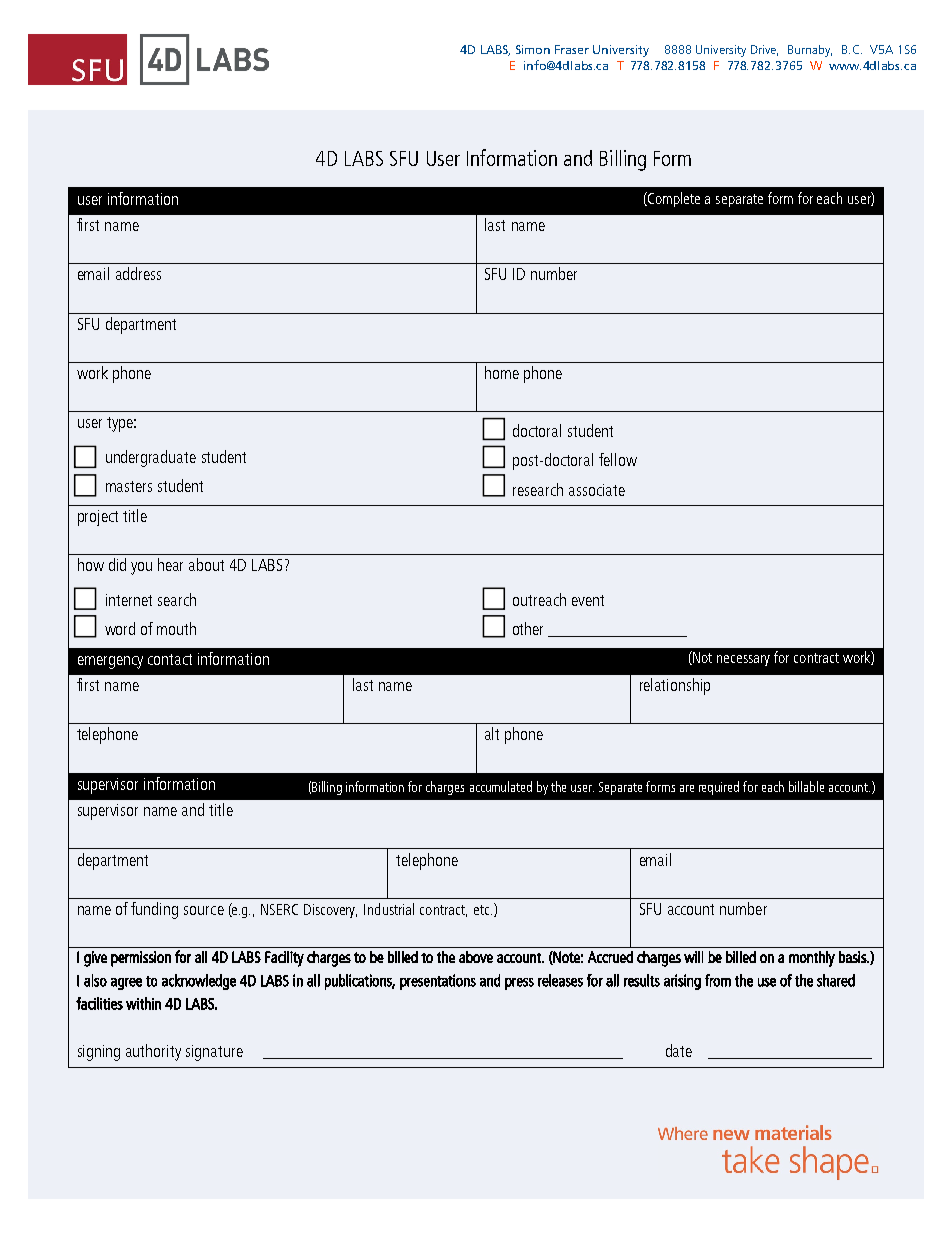  I want to click on within, so click(143, 1003).
